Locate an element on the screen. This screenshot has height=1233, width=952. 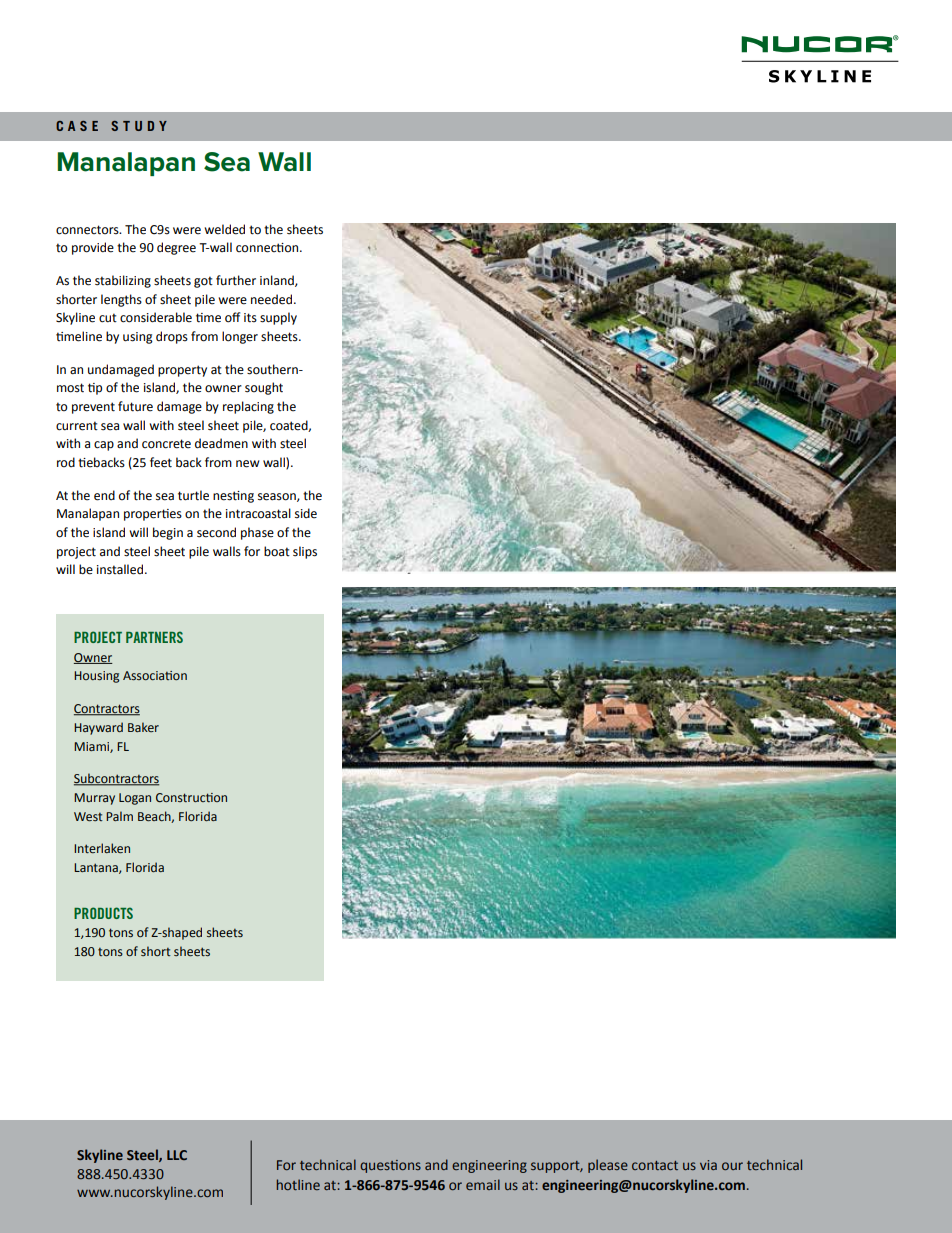
STUDY is located at coordinates (139, 126).
